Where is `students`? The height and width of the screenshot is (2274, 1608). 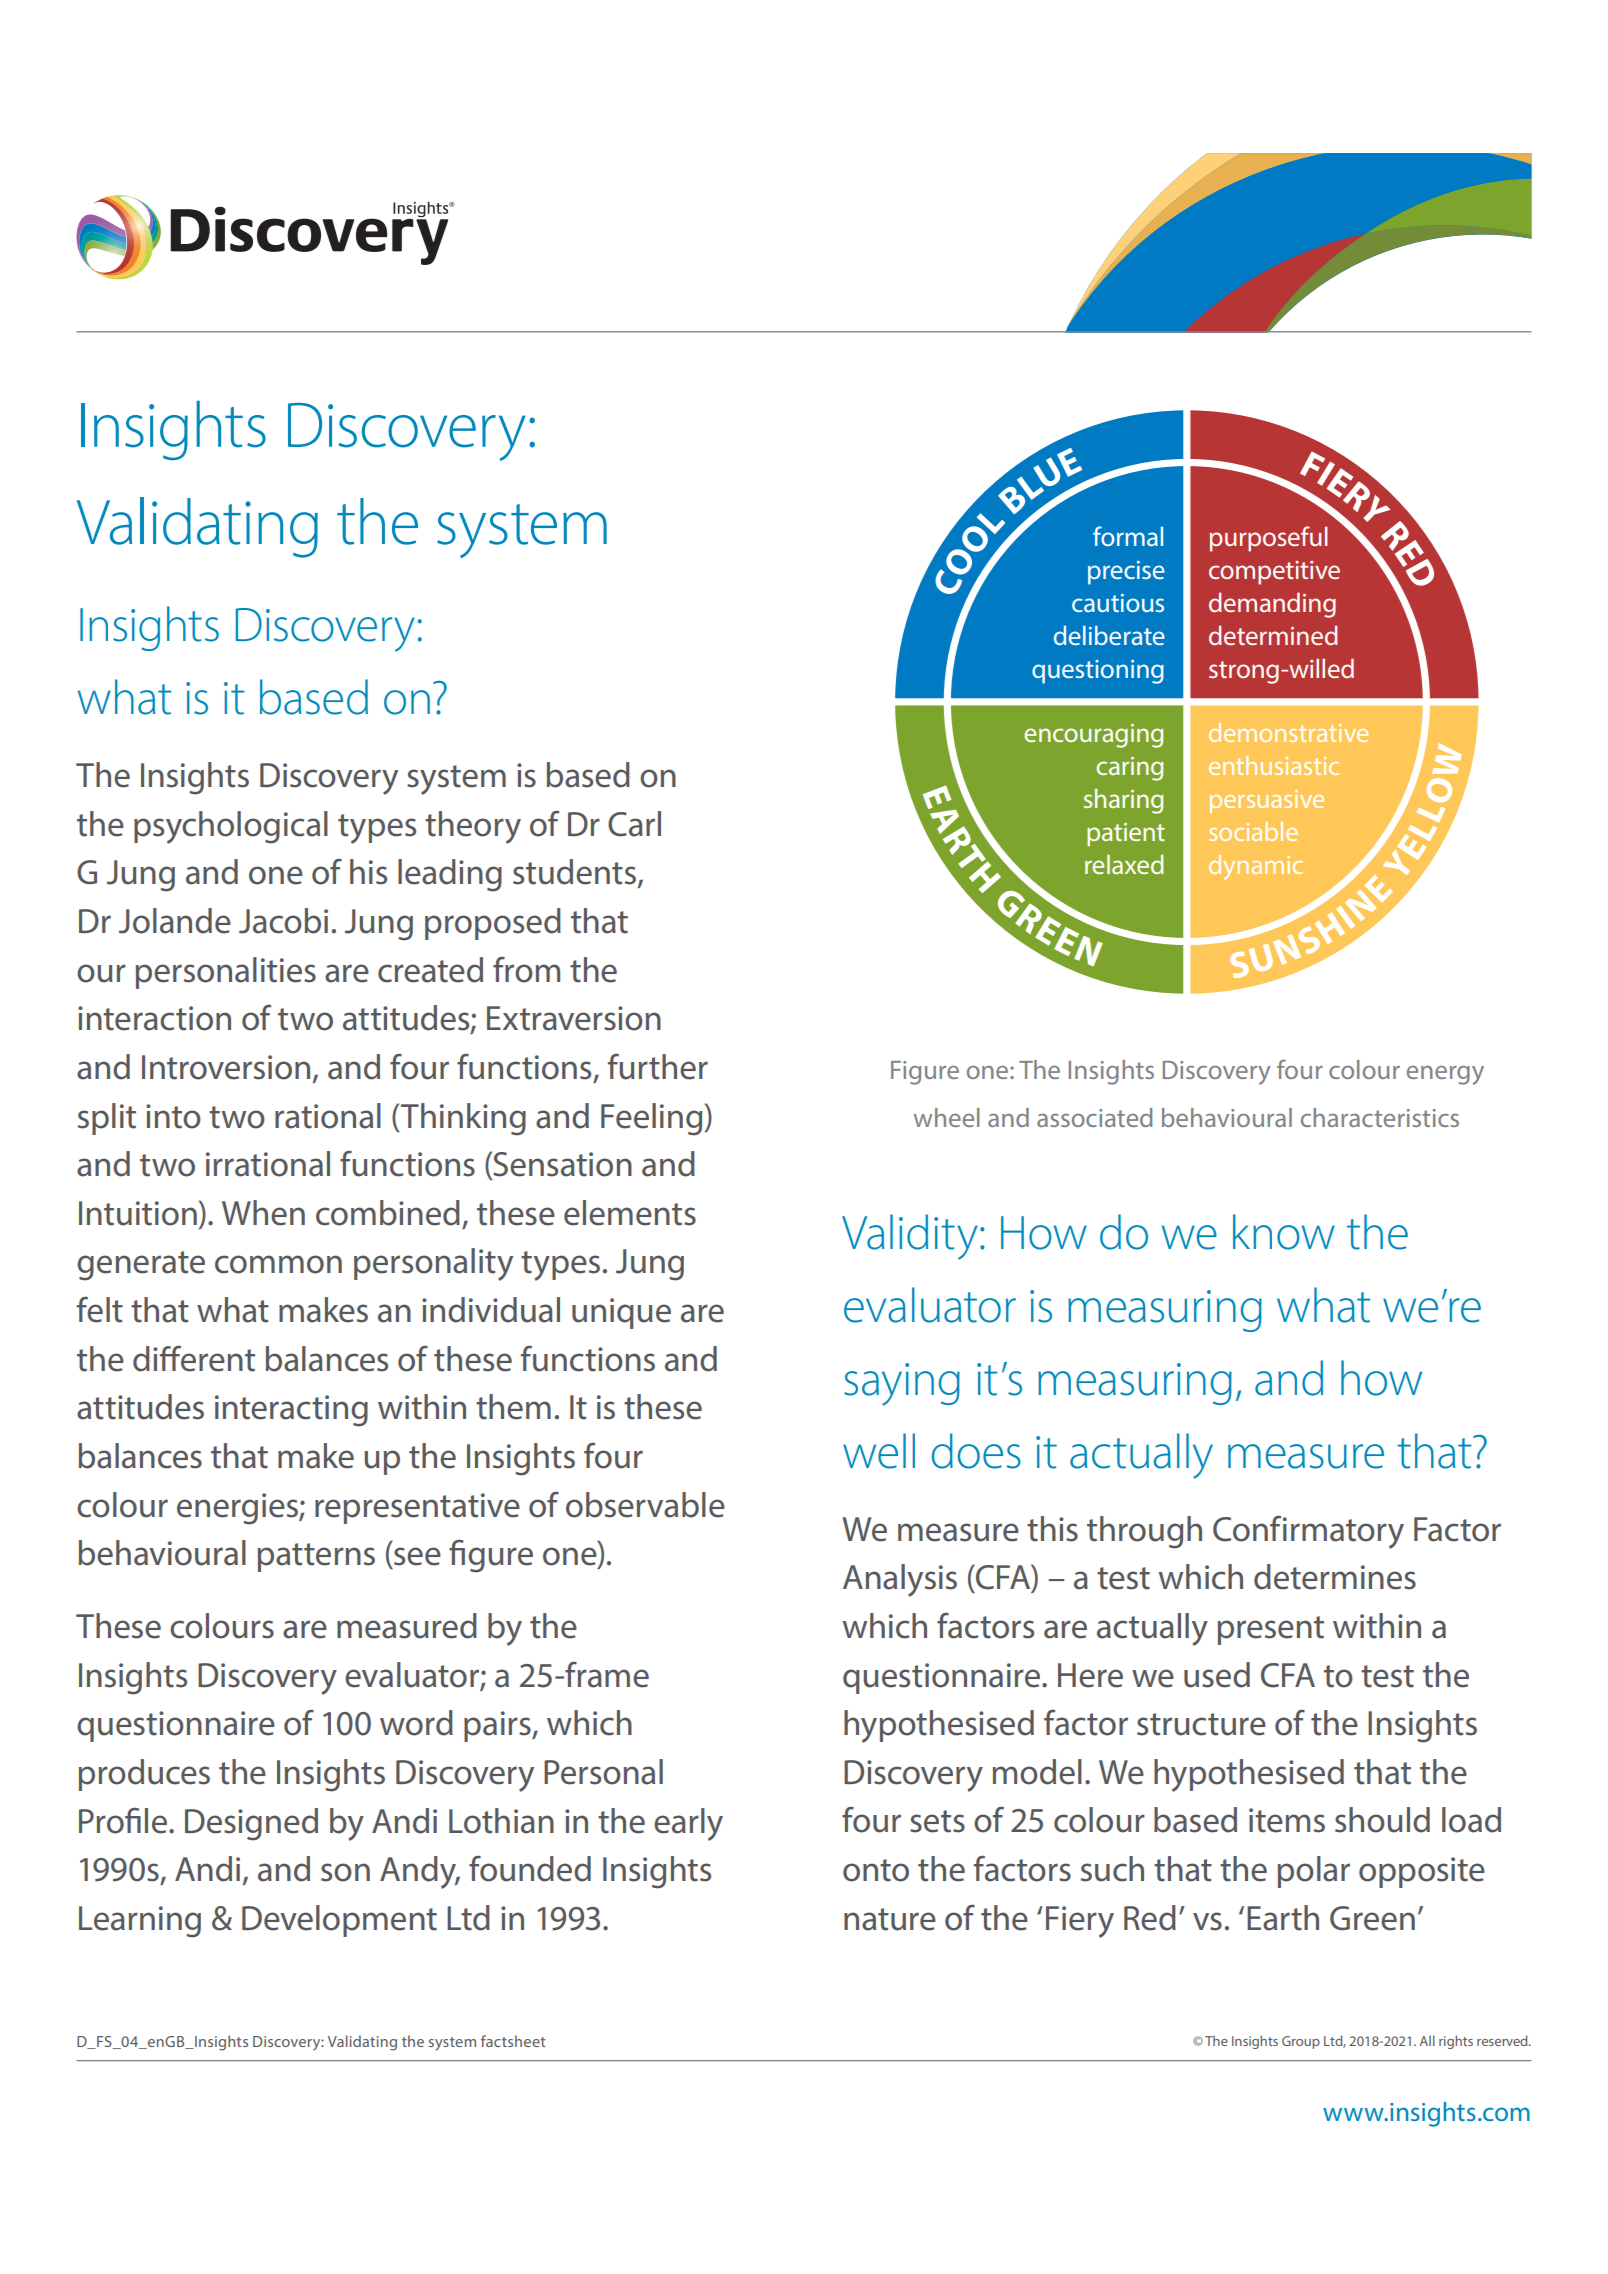
students is located at coordinates (576, 873).
